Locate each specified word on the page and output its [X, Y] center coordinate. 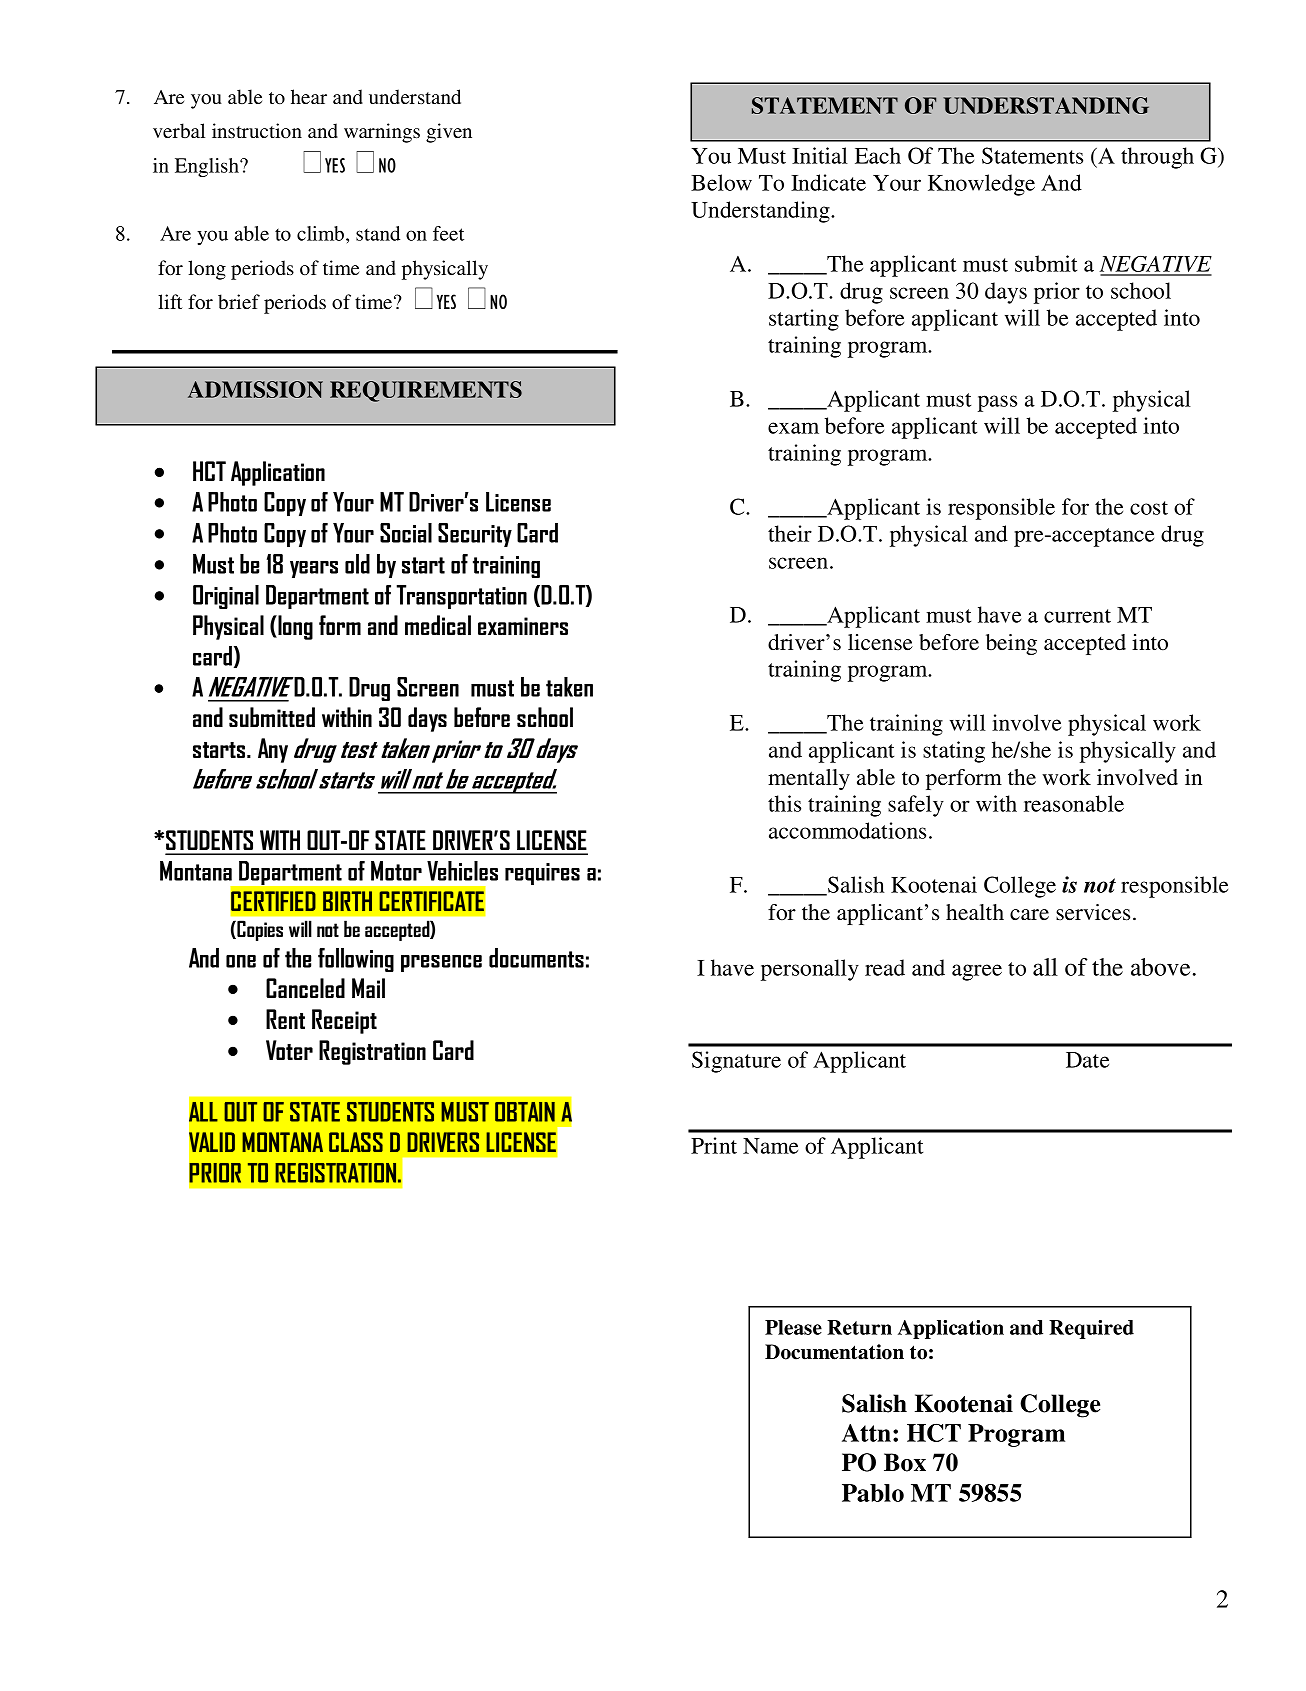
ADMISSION [255, 389]
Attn [868, 1433]
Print [714, 1145]
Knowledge [981, 185]
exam [793, 428]
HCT [934, 1433]
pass [997, 403]
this [784, 803]
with [996, 803]
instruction [257, 130]
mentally [809, 779]
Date [1087, 1060]
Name [770, 1146]
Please [793, 1327]
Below [721, 182]
